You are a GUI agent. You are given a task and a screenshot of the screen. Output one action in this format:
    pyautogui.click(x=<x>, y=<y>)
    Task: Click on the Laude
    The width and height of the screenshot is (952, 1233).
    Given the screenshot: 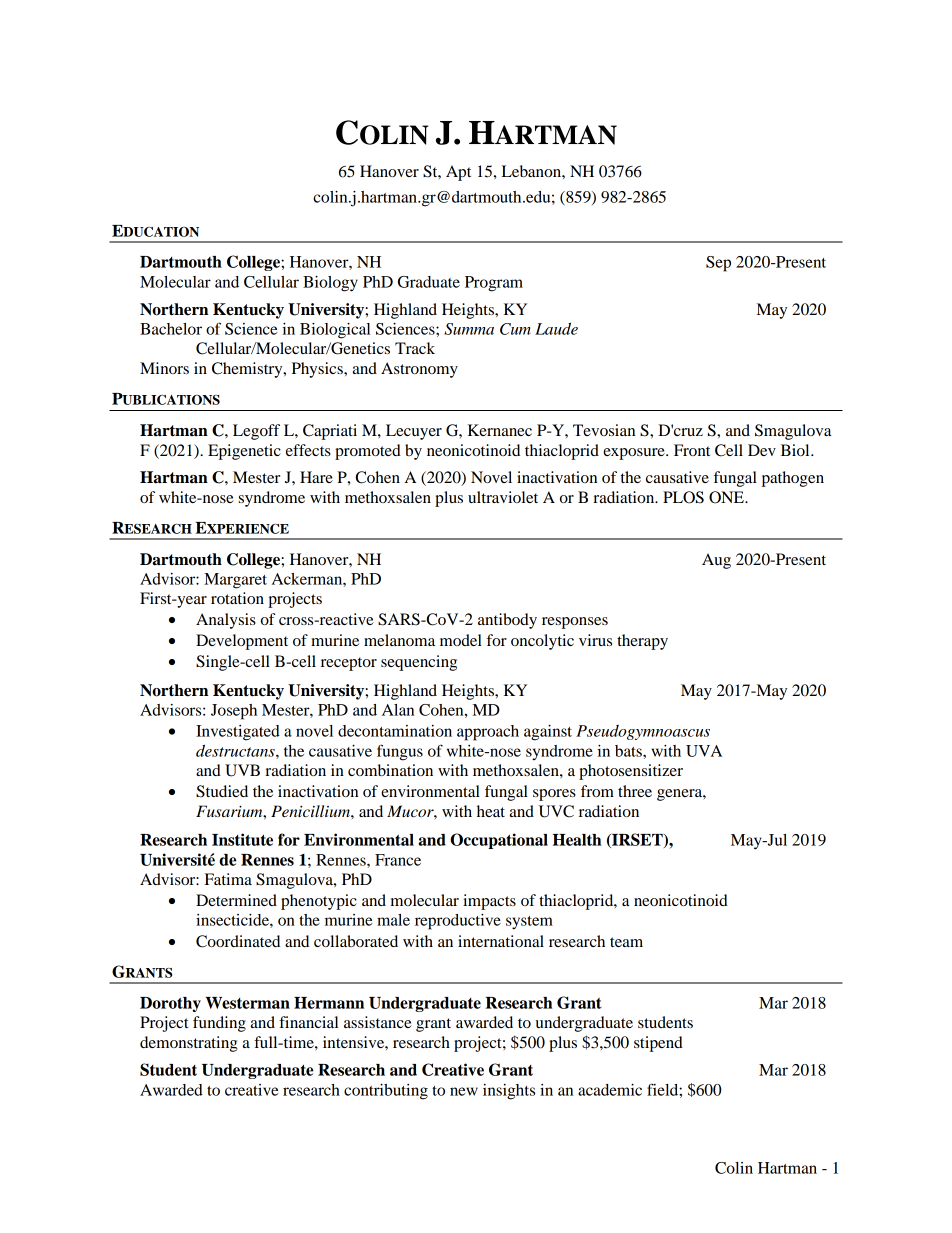 What is the action you would take?
    pyautogui.click(x=556, y=329)
